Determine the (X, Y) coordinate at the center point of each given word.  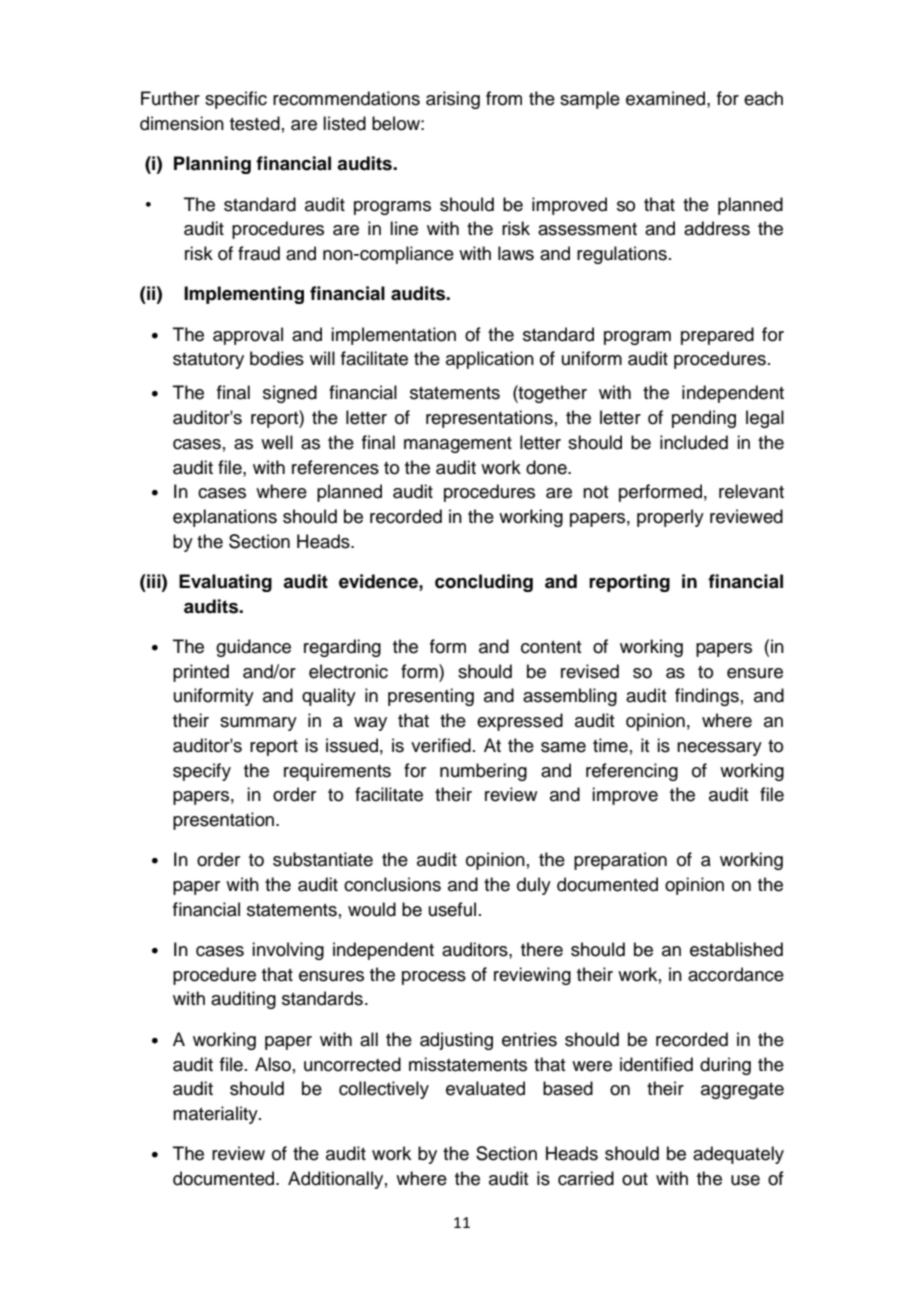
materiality (216, 1115)
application (490, 360)
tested (255, 123)
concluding (484, 583)
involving (288, 951)
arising (453, 100)
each (763, 98)
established (736, 949)
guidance (253, 648)
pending (704, 419)
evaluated (485, 1088)
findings (707, 697)
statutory (208, 361)
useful (452, 909)
